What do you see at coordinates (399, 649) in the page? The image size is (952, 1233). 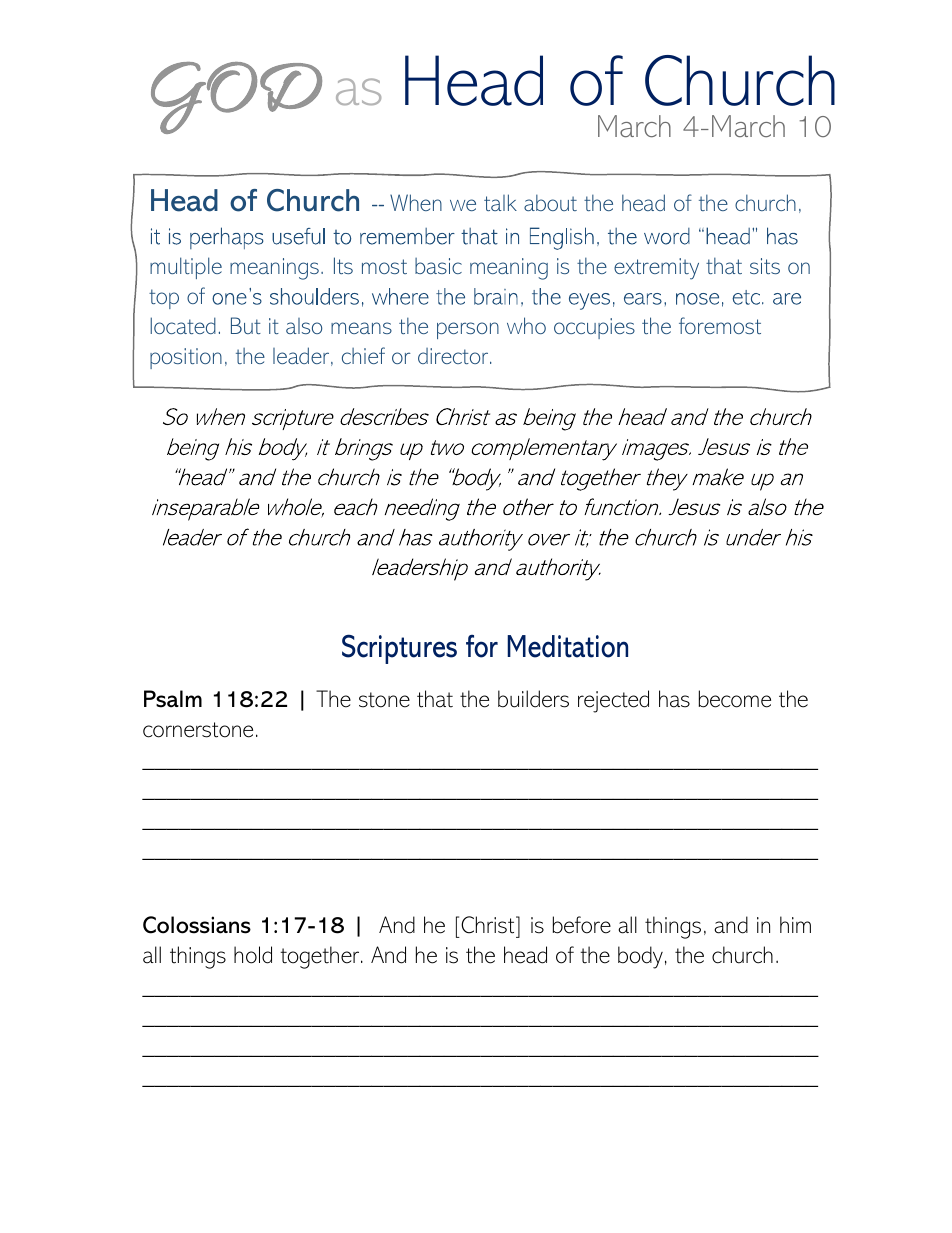 I see `Scriptures` at bounding box center [399, 649].
